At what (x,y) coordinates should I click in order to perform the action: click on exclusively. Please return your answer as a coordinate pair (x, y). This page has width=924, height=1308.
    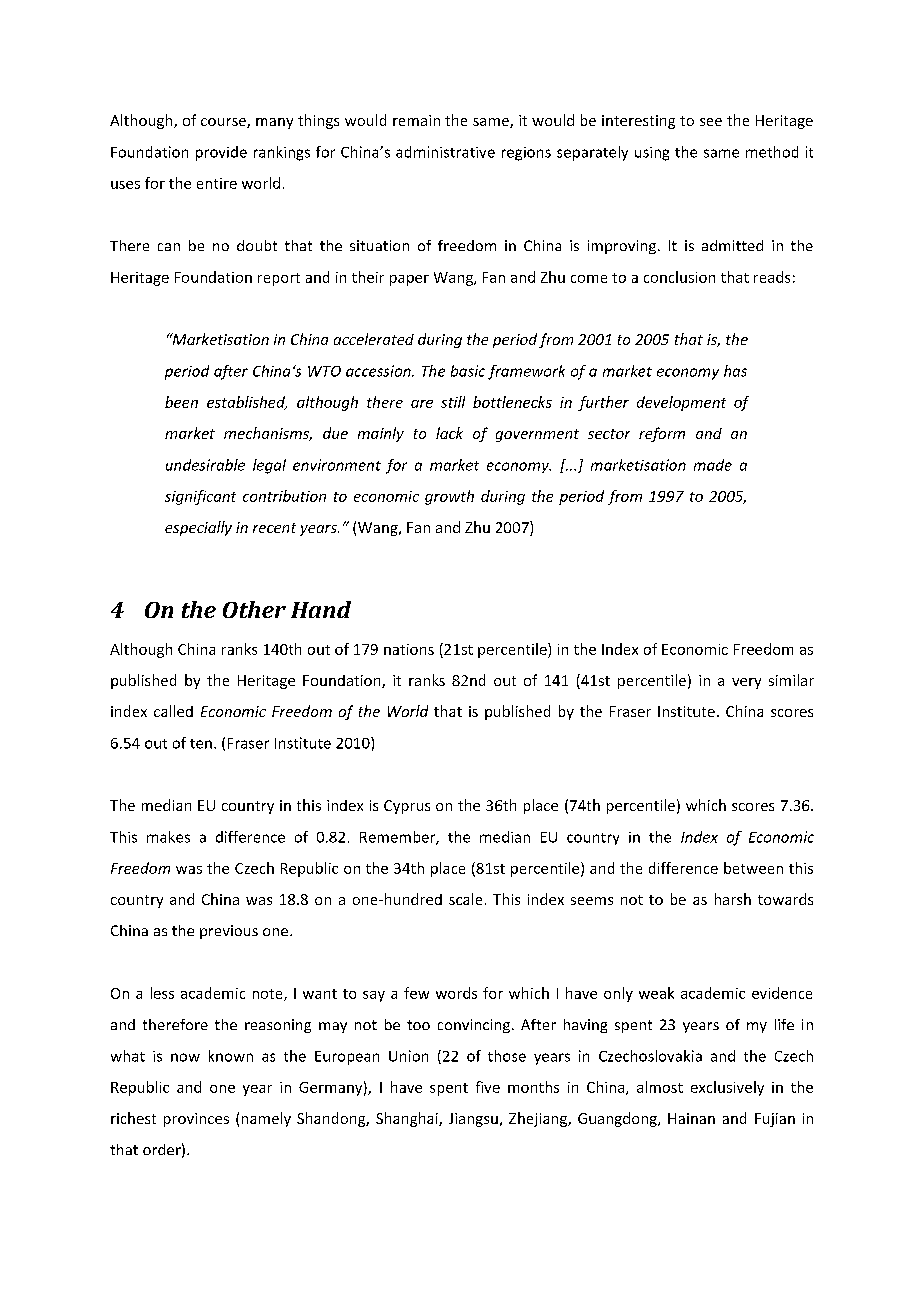
    Looking at the image, I should click on (727, 1088).
